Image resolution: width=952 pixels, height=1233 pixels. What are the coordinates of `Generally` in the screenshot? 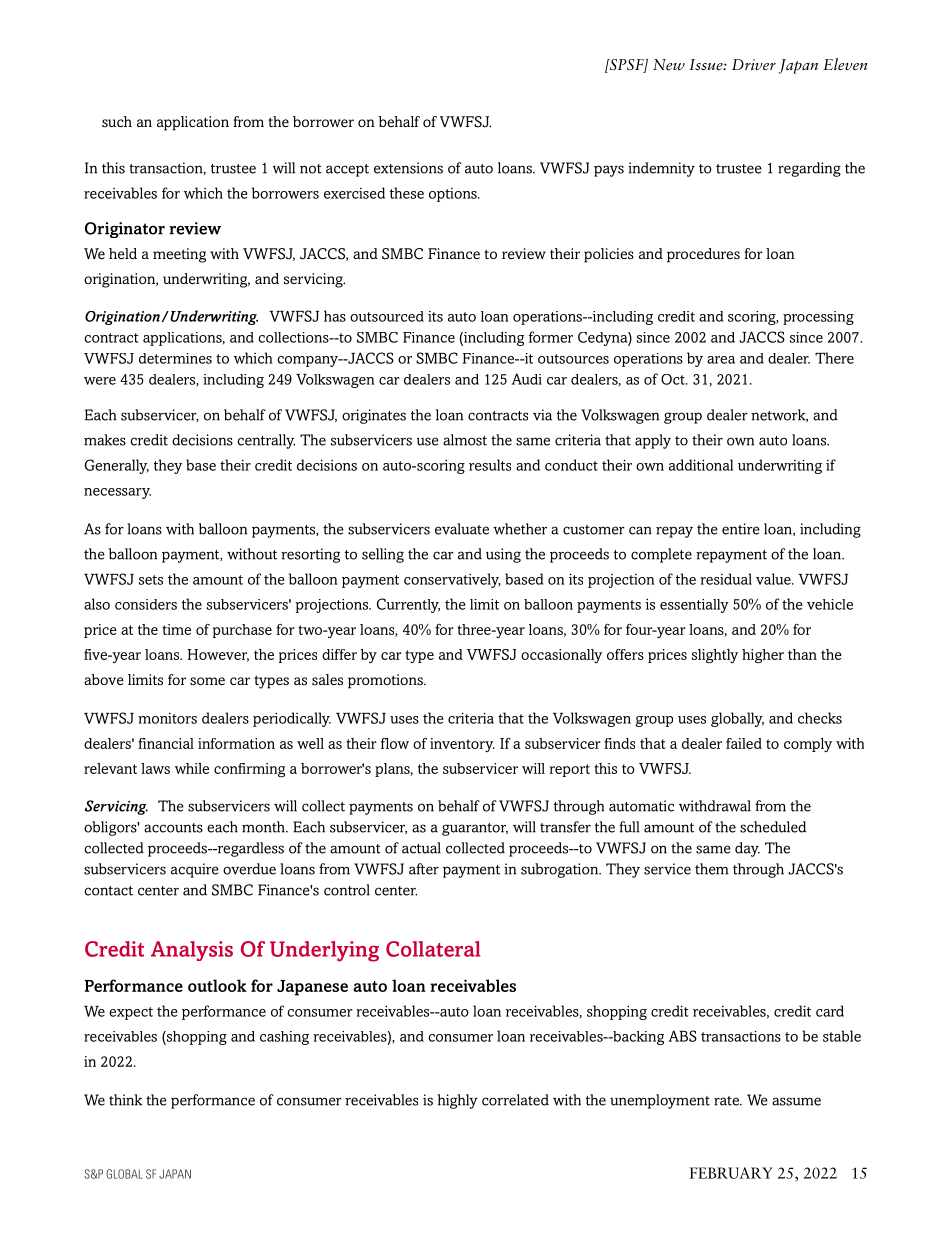 It's located at (116, 466).
